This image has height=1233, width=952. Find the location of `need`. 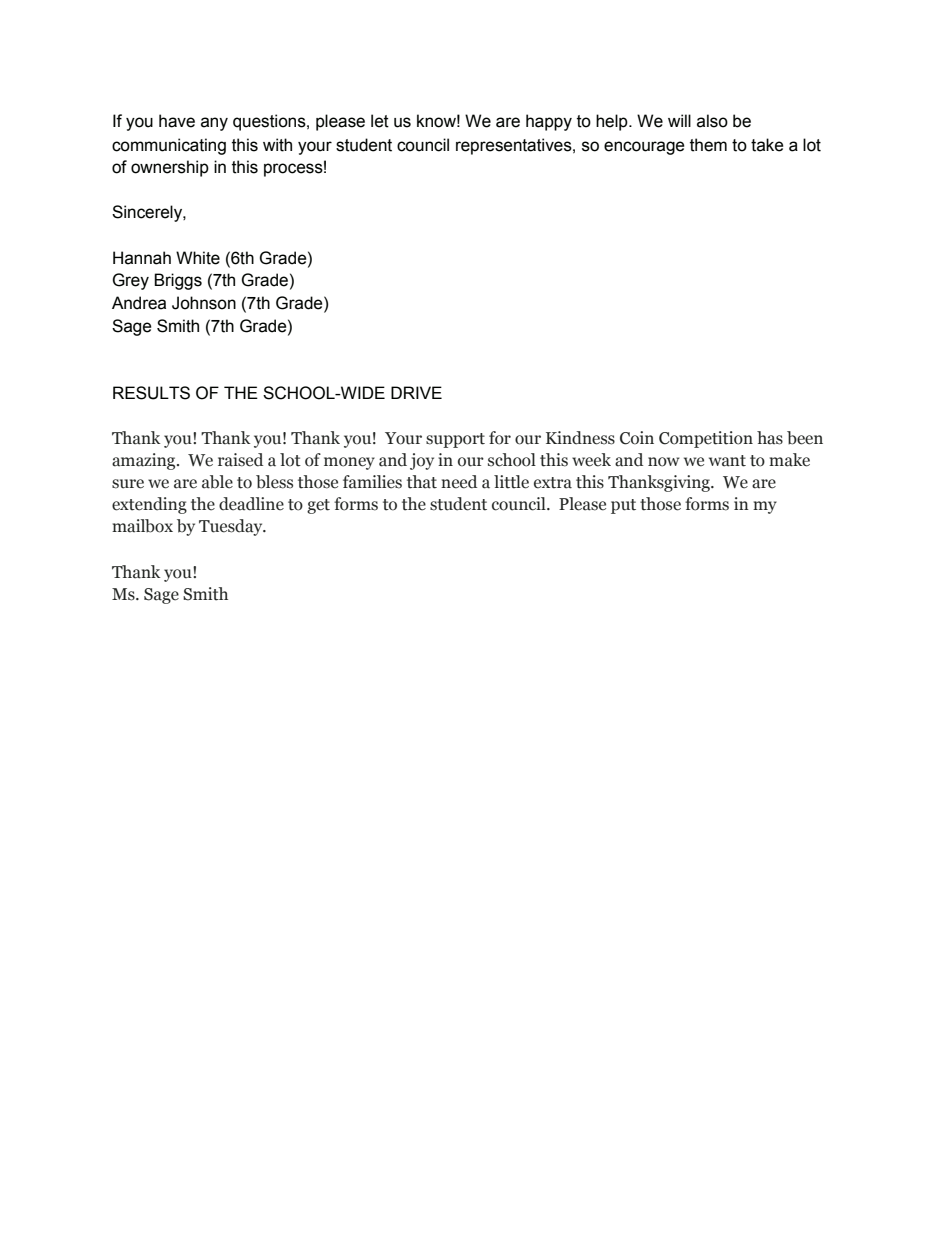

need is located at coordinates (459, 482).
